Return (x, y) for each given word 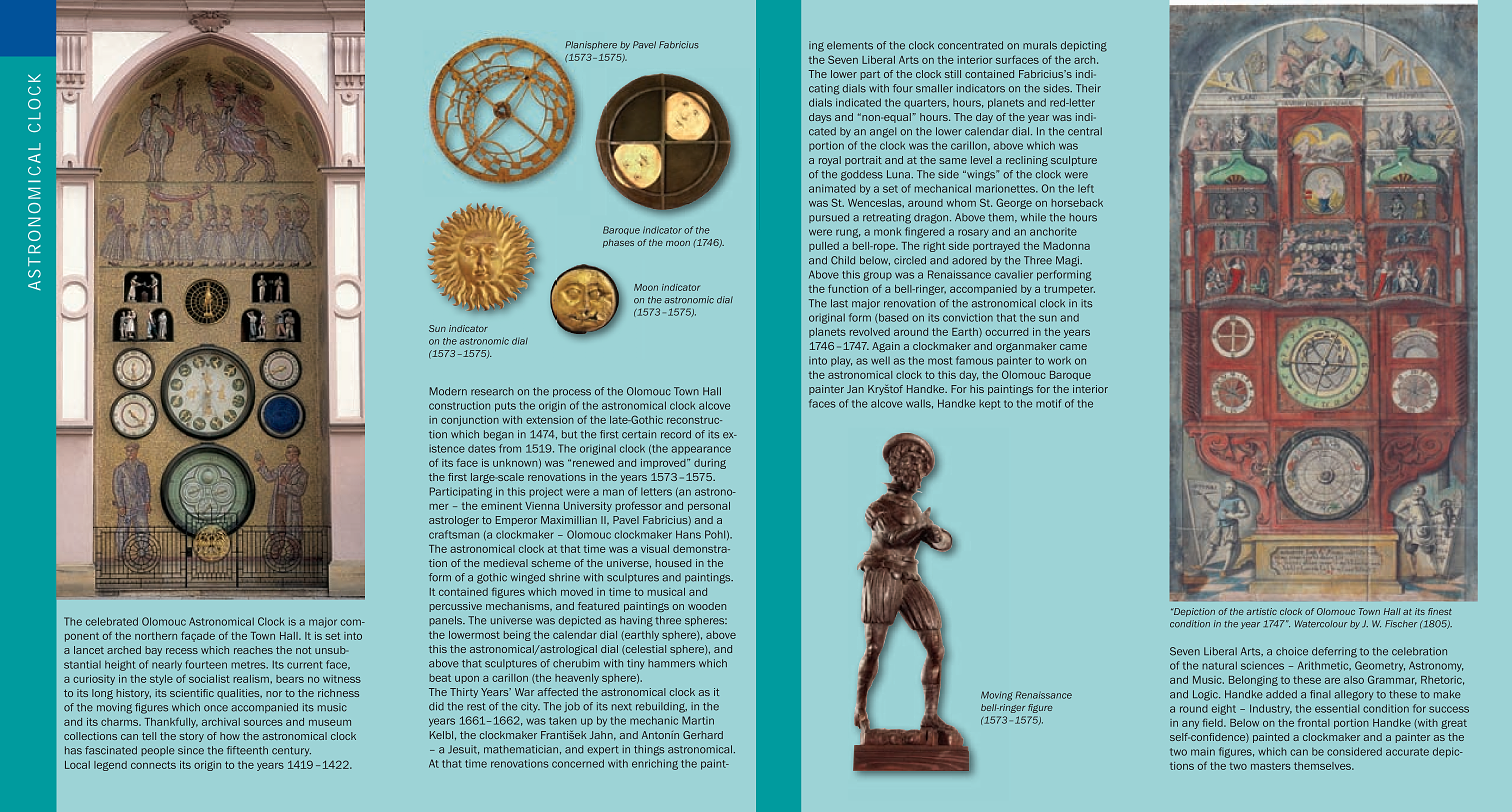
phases (618, 243)
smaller (934, 88)
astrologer (454, 521)
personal (709, 507)
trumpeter (1069, 290)
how (230, 736)
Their (1088, 88)
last (839, 303)
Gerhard (703, 735)
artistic (1261, 611)
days (820, 118)
